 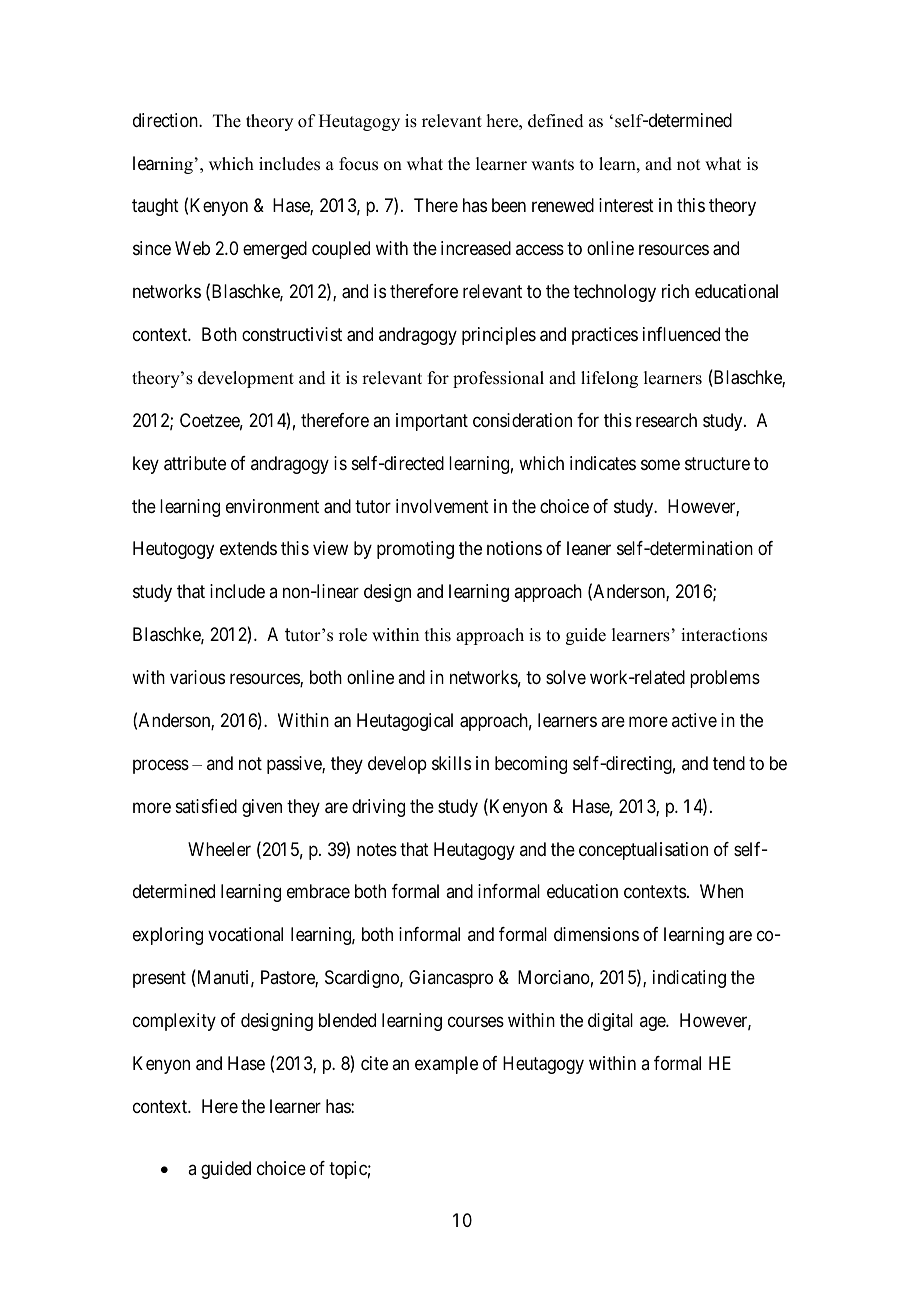 I want to click on important, so click(x=432, y=422).
